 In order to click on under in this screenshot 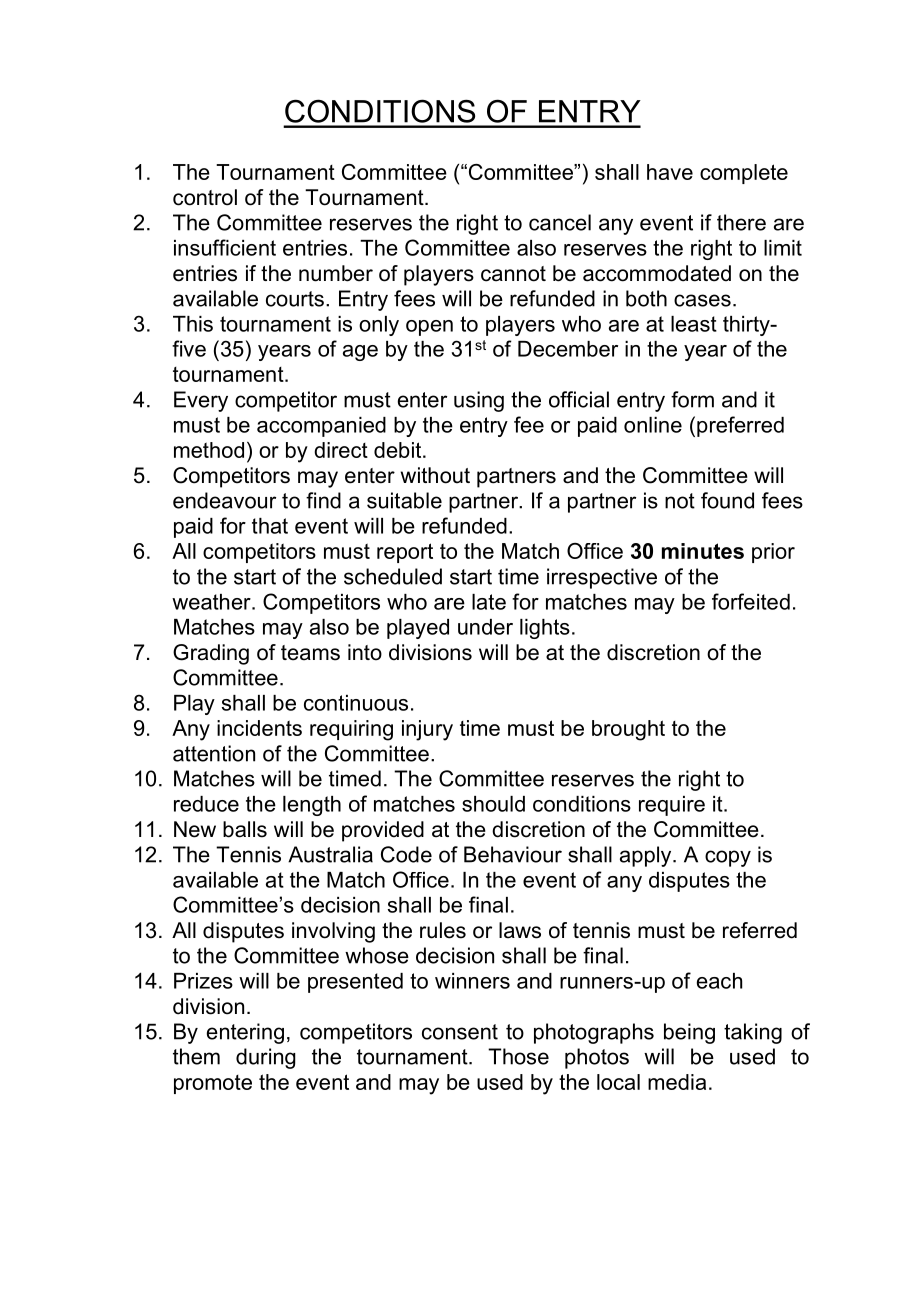, I will do `click(485, 627)`.
